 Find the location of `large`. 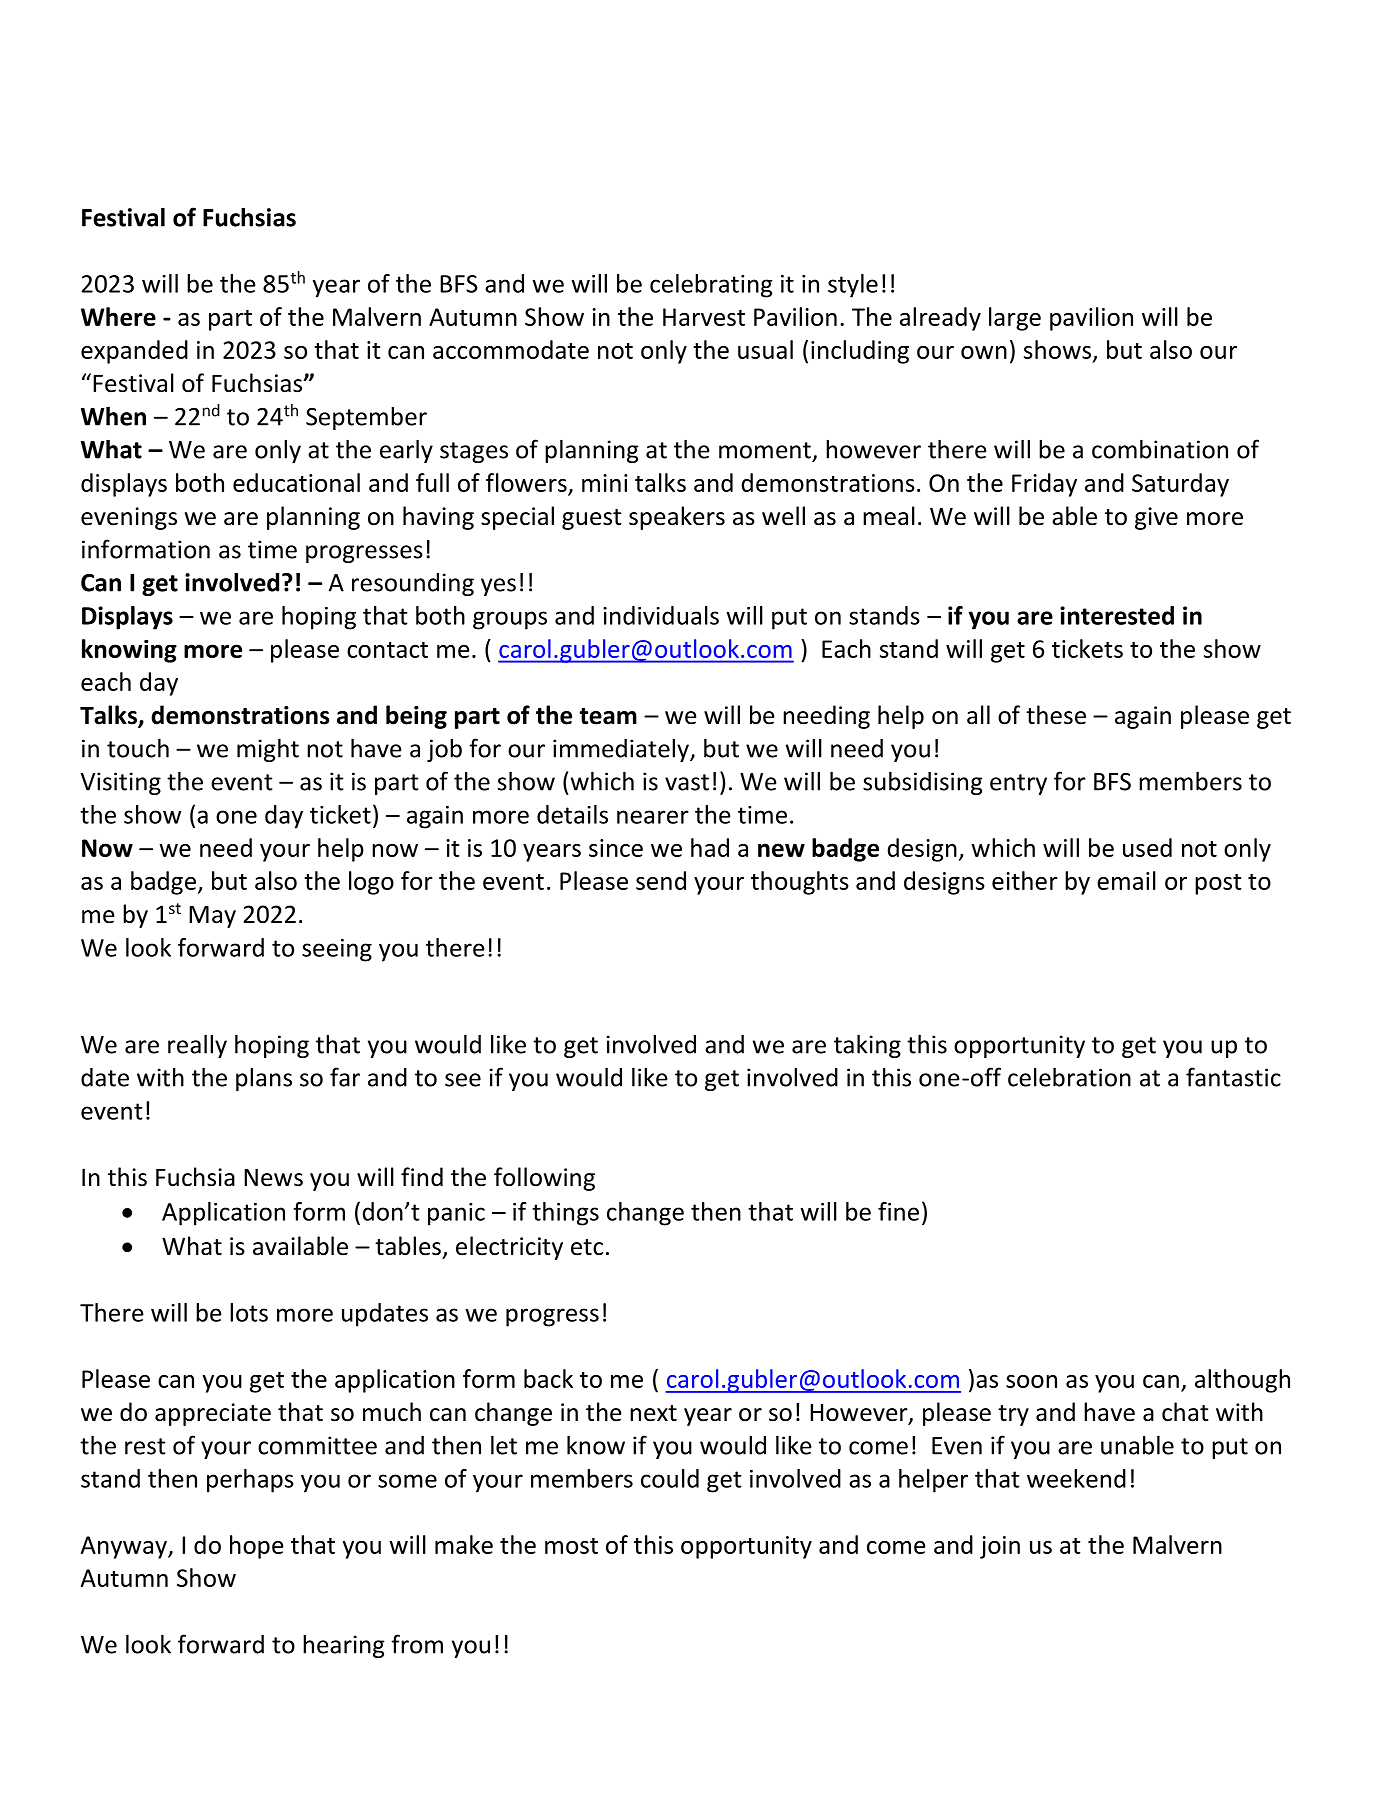

large is located at coordinates (1015, 319).
